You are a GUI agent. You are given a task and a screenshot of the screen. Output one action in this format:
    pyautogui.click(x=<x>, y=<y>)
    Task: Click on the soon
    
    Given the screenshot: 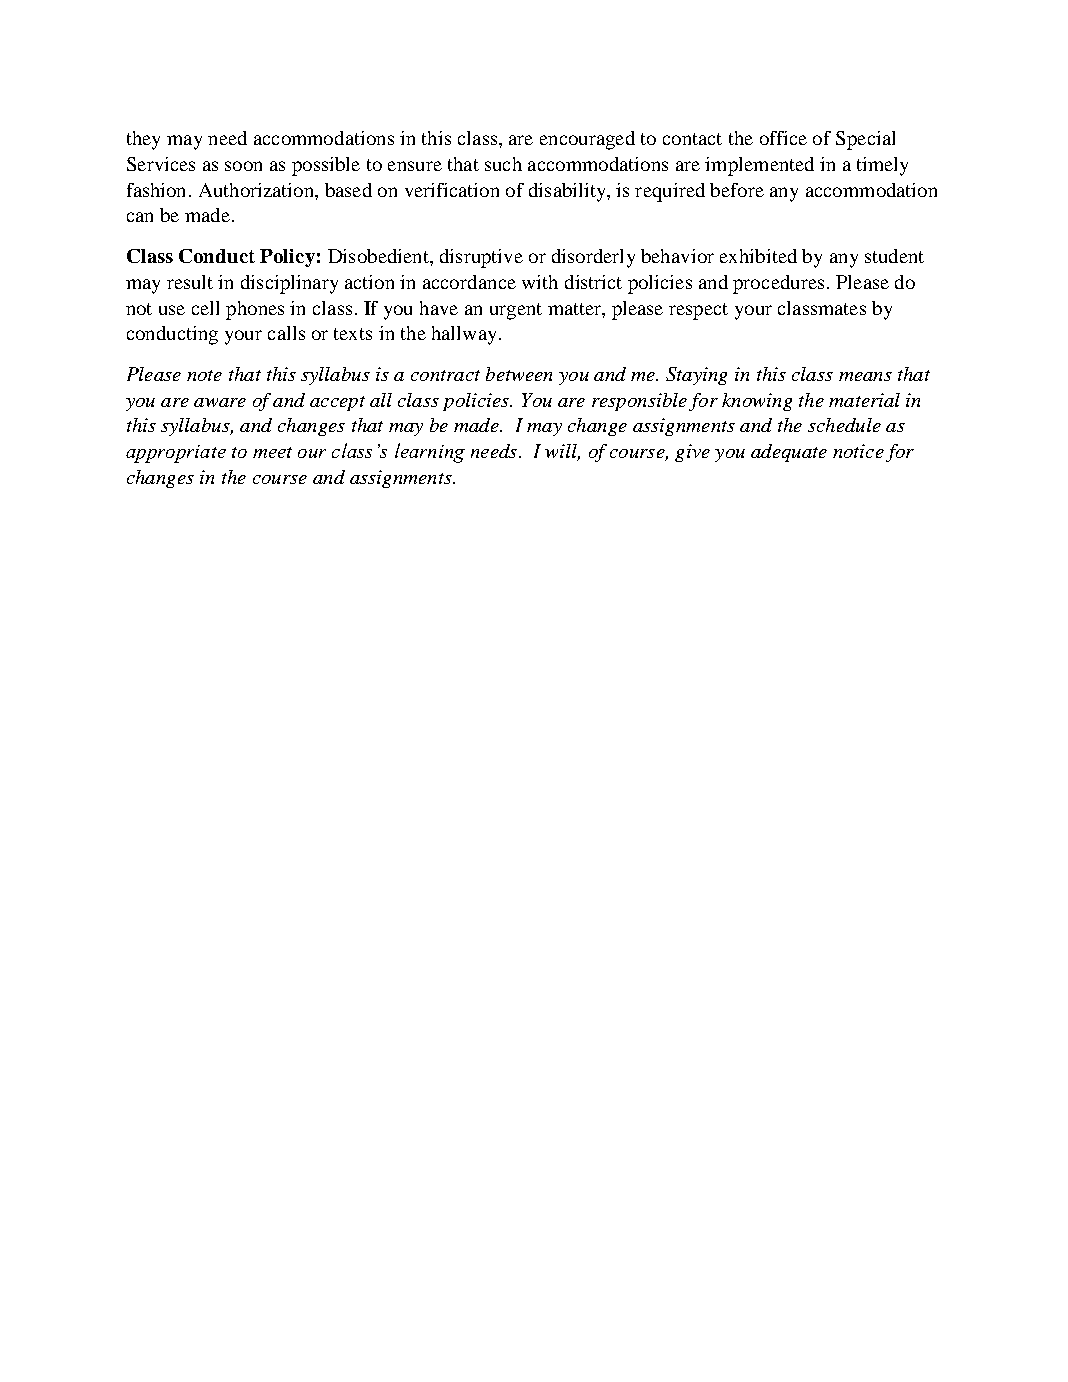 What is the action you would take?
    pyautogui.click(x=243, y=166)
